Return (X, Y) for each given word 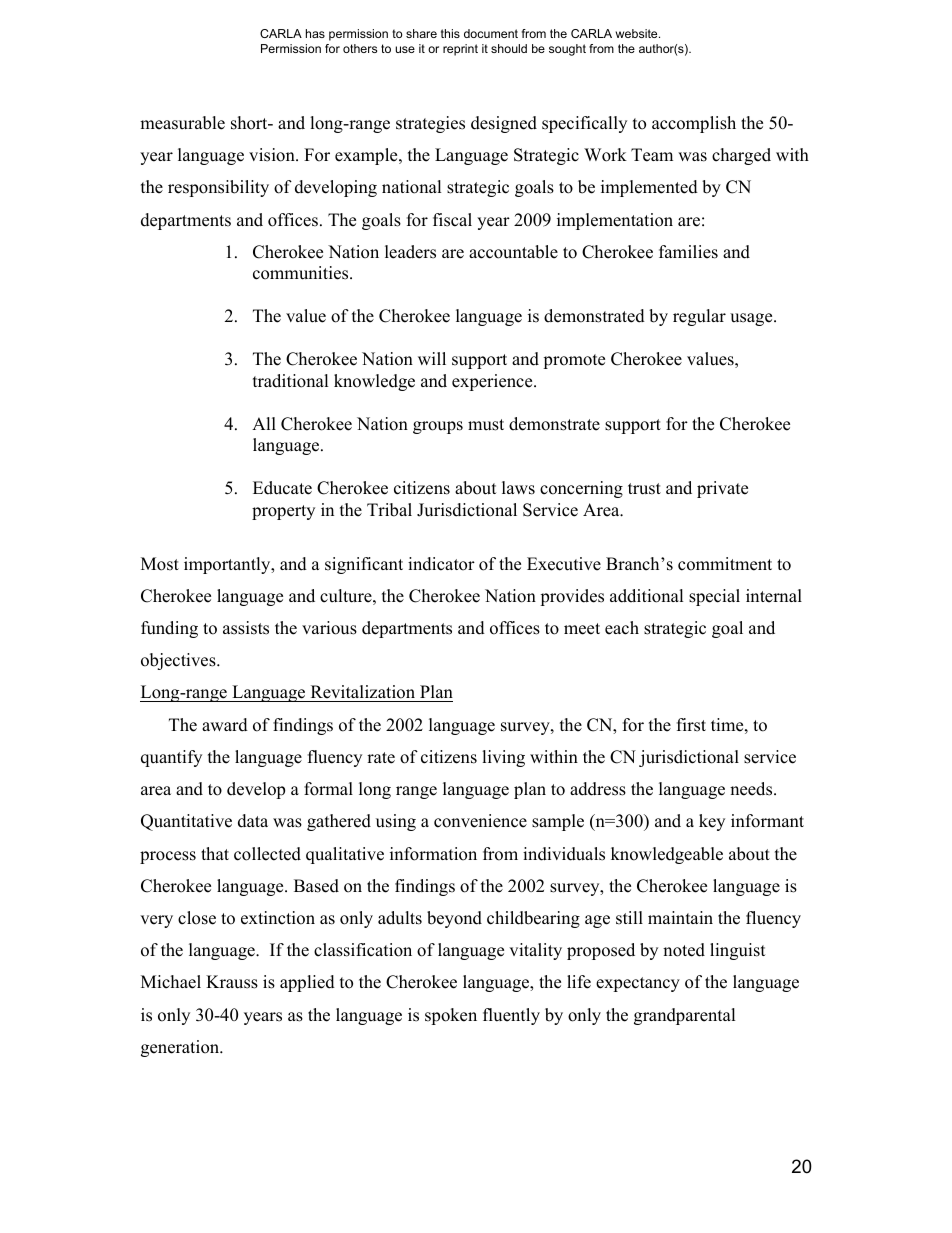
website (638, 33)
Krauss (232, 982)
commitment (725, 564)
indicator (441, 564)
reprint (460, 50)
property (283, 512)
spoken (451, 1016)
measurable (182, 123)
